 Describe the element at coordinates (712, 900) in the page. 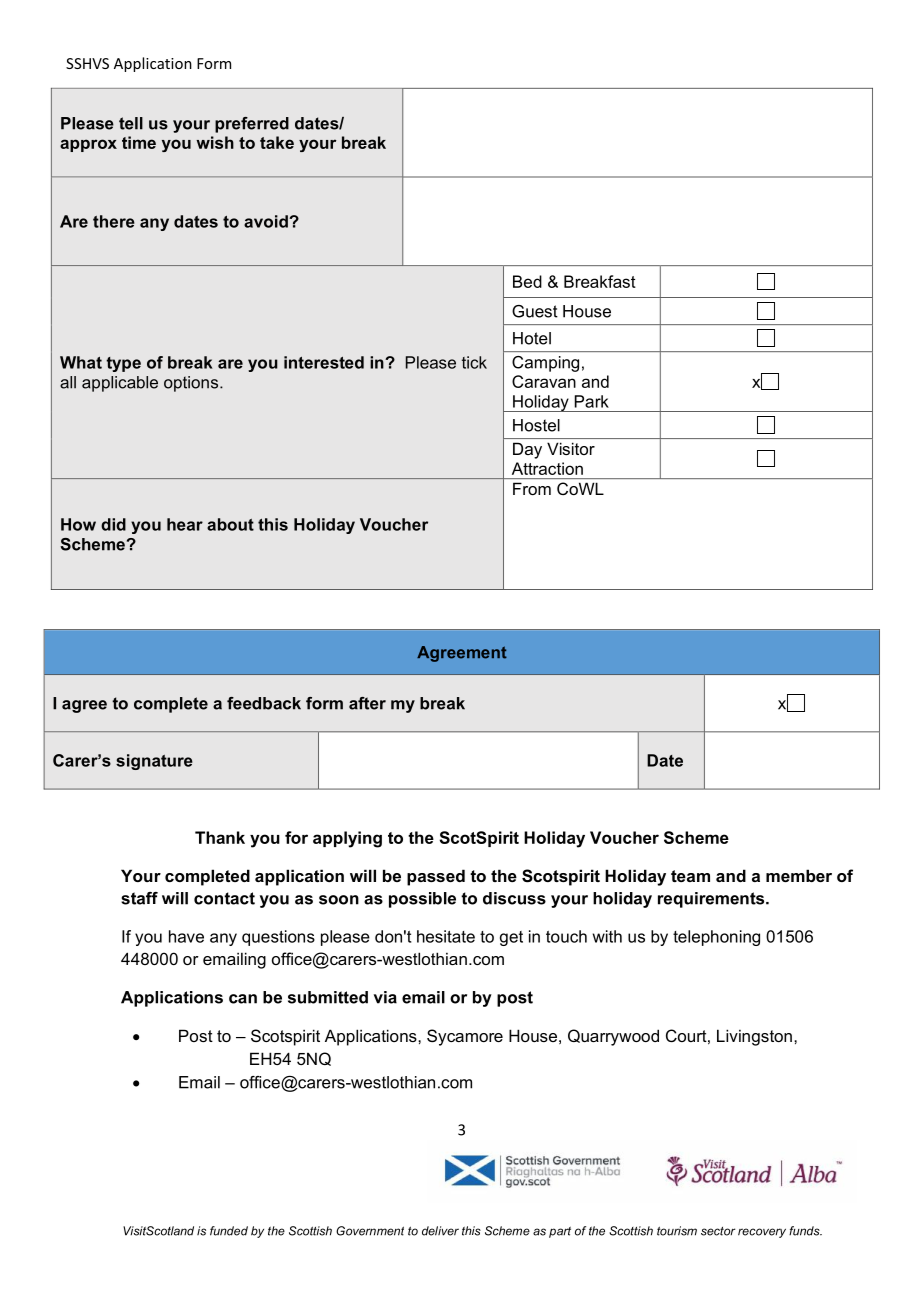

I see `requirements` at that location.
